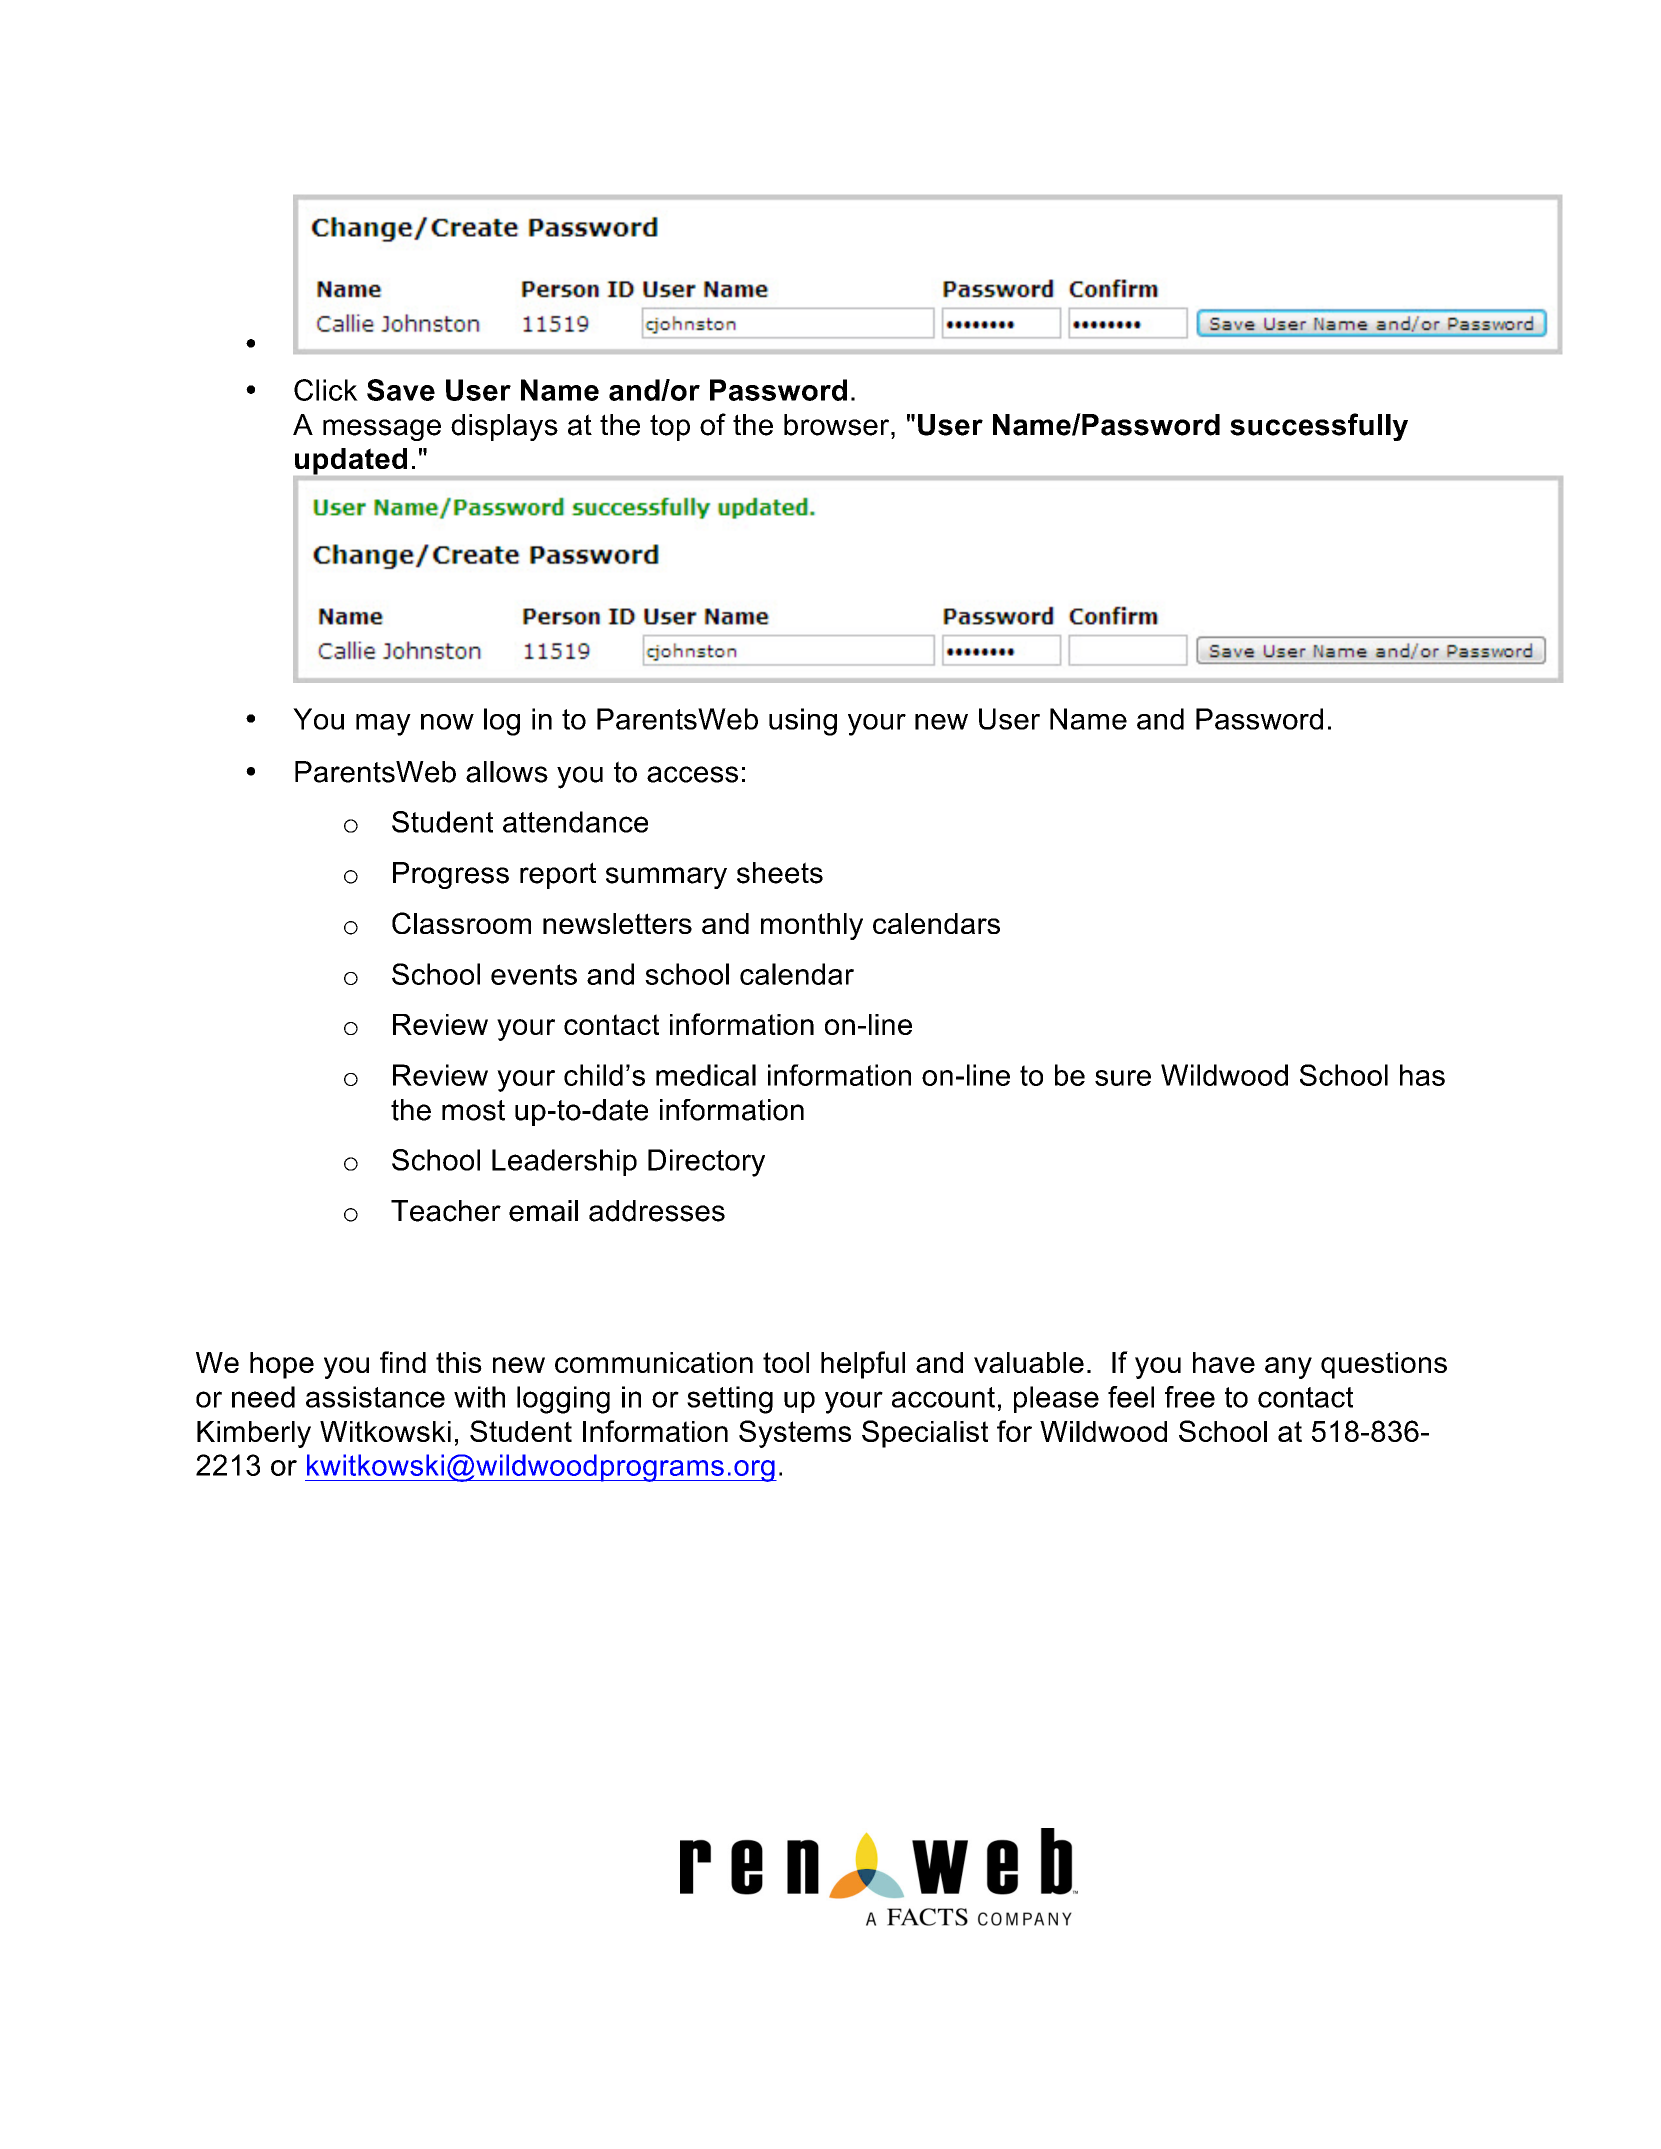 This screenshot has width=1661, height=2149. Describe the element at coordinates (375, 1397) in the screenshot. I see `assistance` at that location.
